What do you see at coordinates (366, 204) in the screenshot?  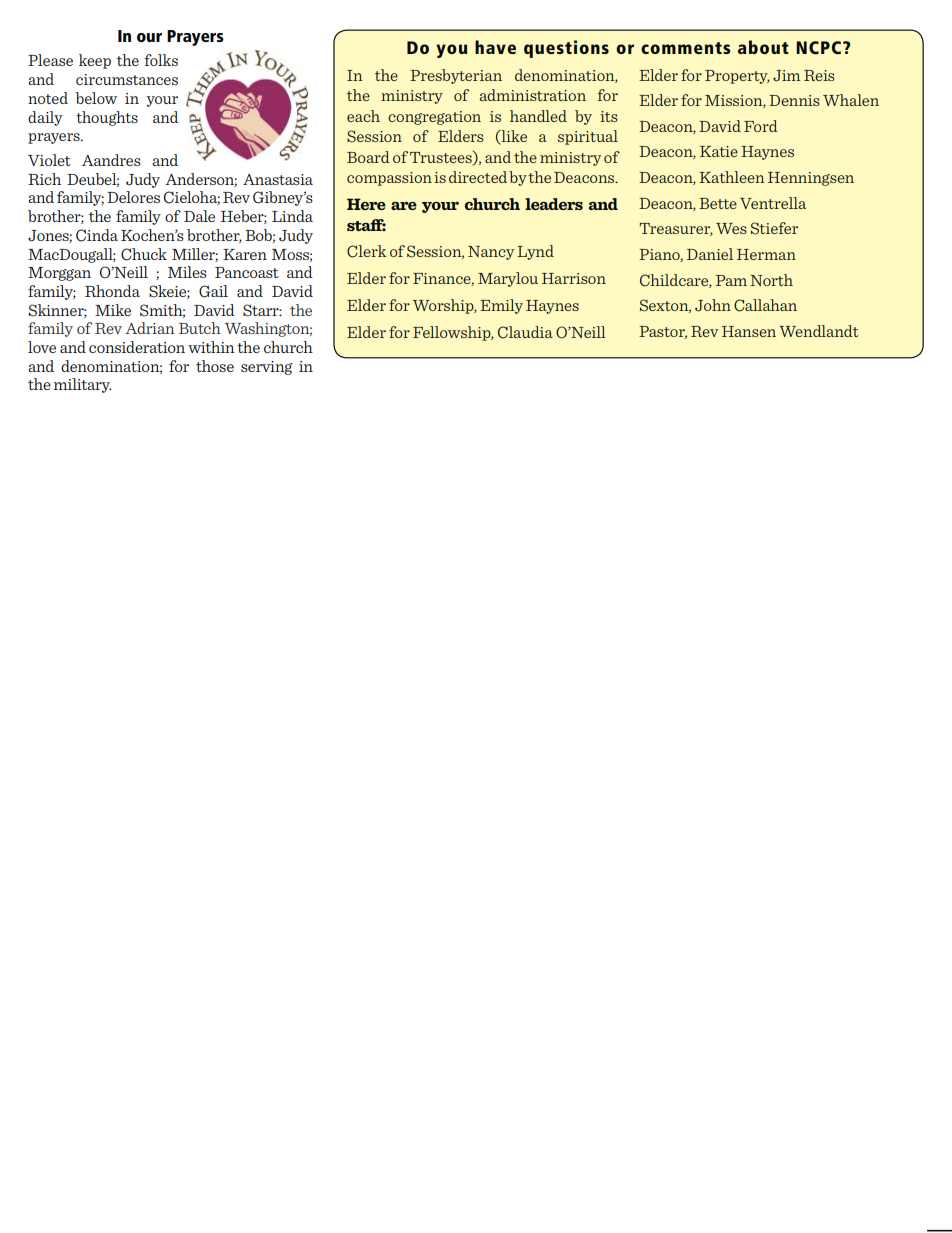 I see `Here` at bounding box center [366, 204].
